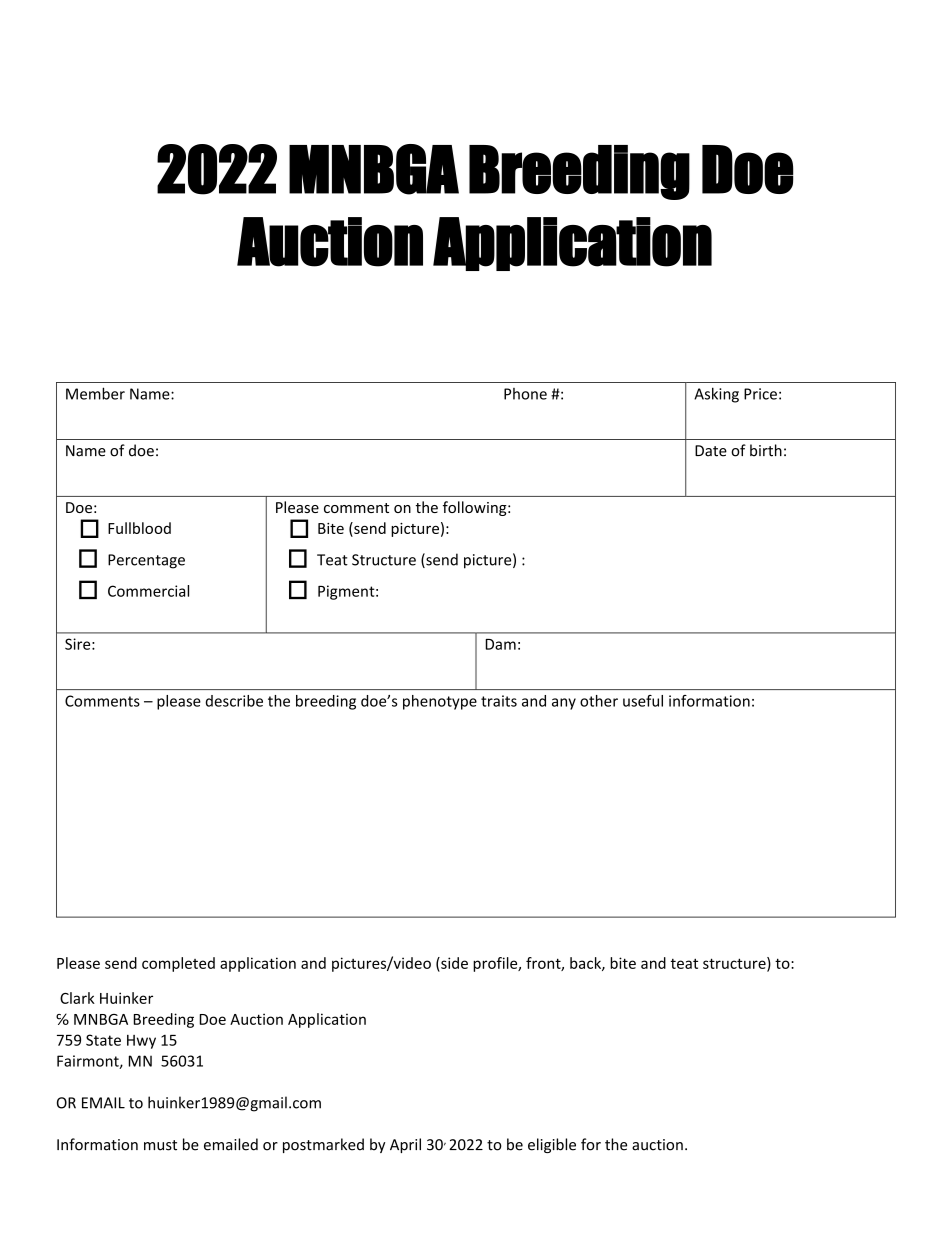  What do you see at coordinates (716, 395) in the image?
I see `Asking` at bounding box center [716, 395].
